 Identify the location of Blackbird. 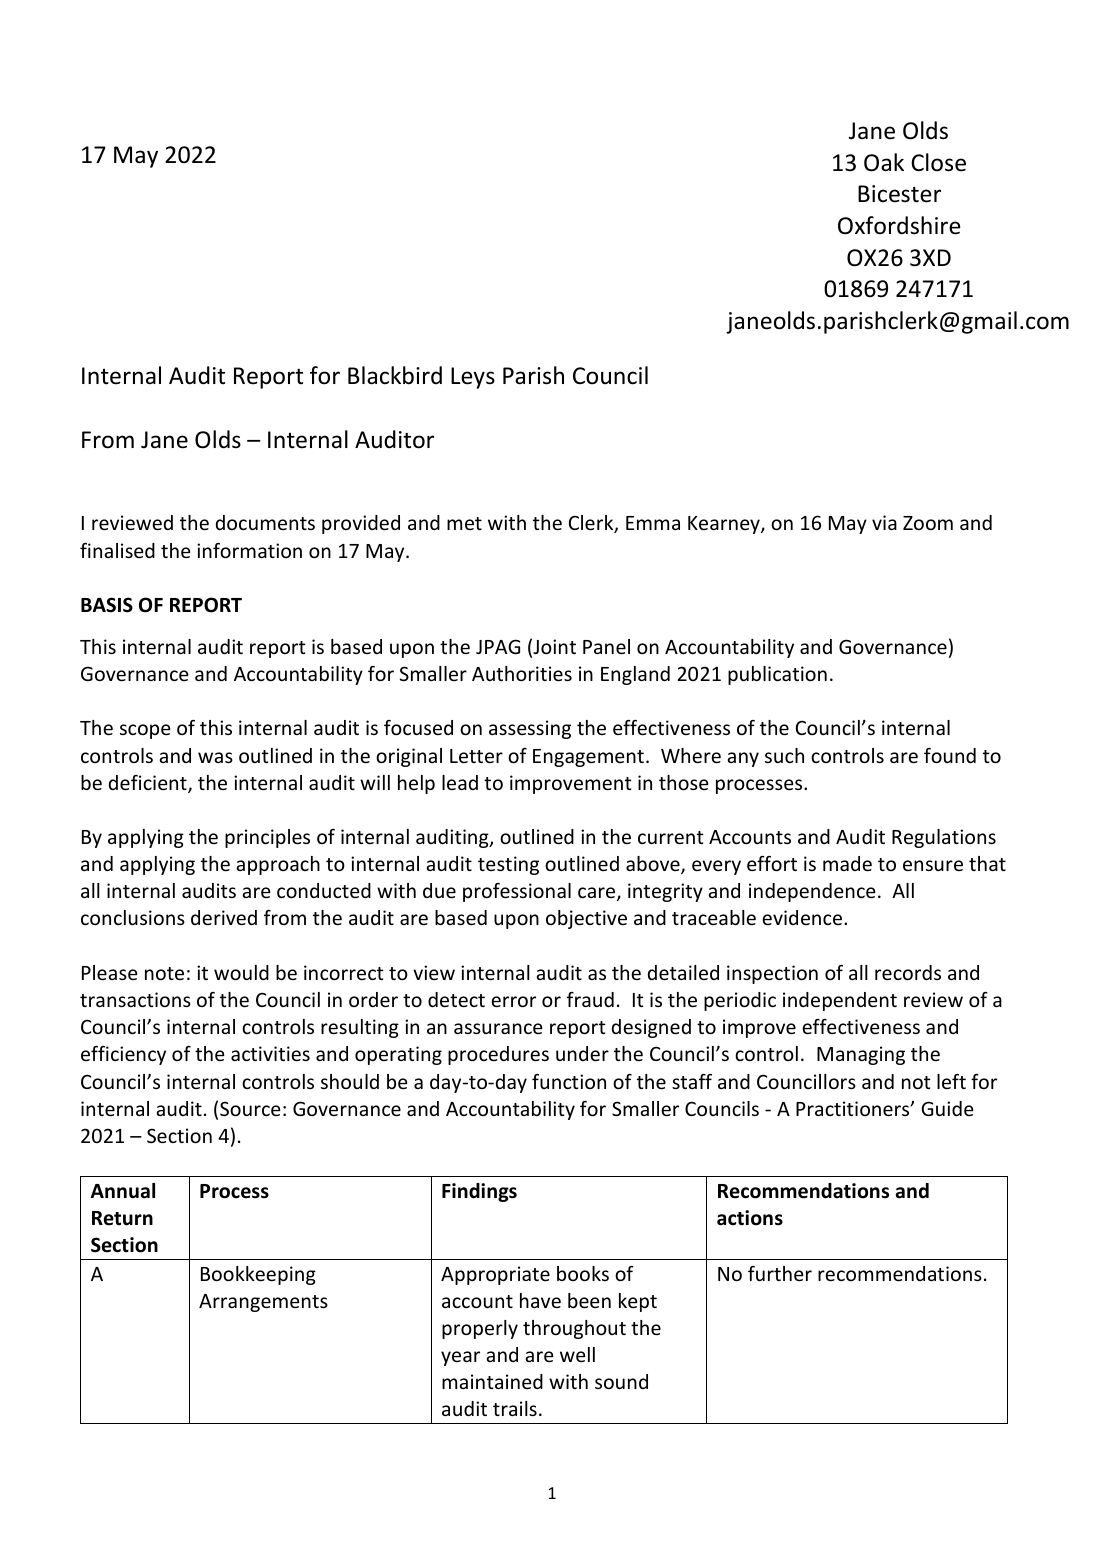
(395, 375).
